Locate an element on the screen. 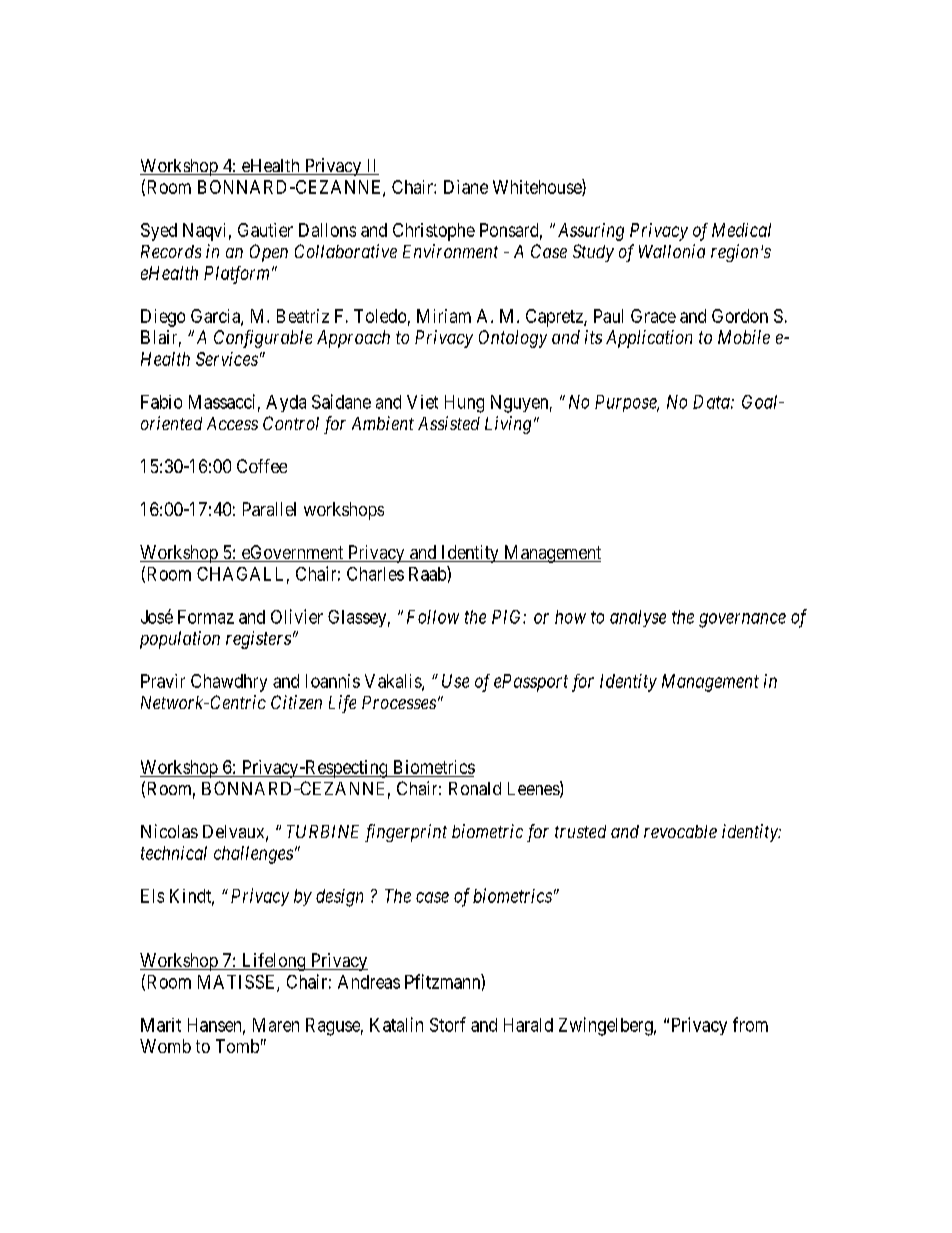 The image size is (952, 1233). Wallonia is located at coordinates (672, 251).
